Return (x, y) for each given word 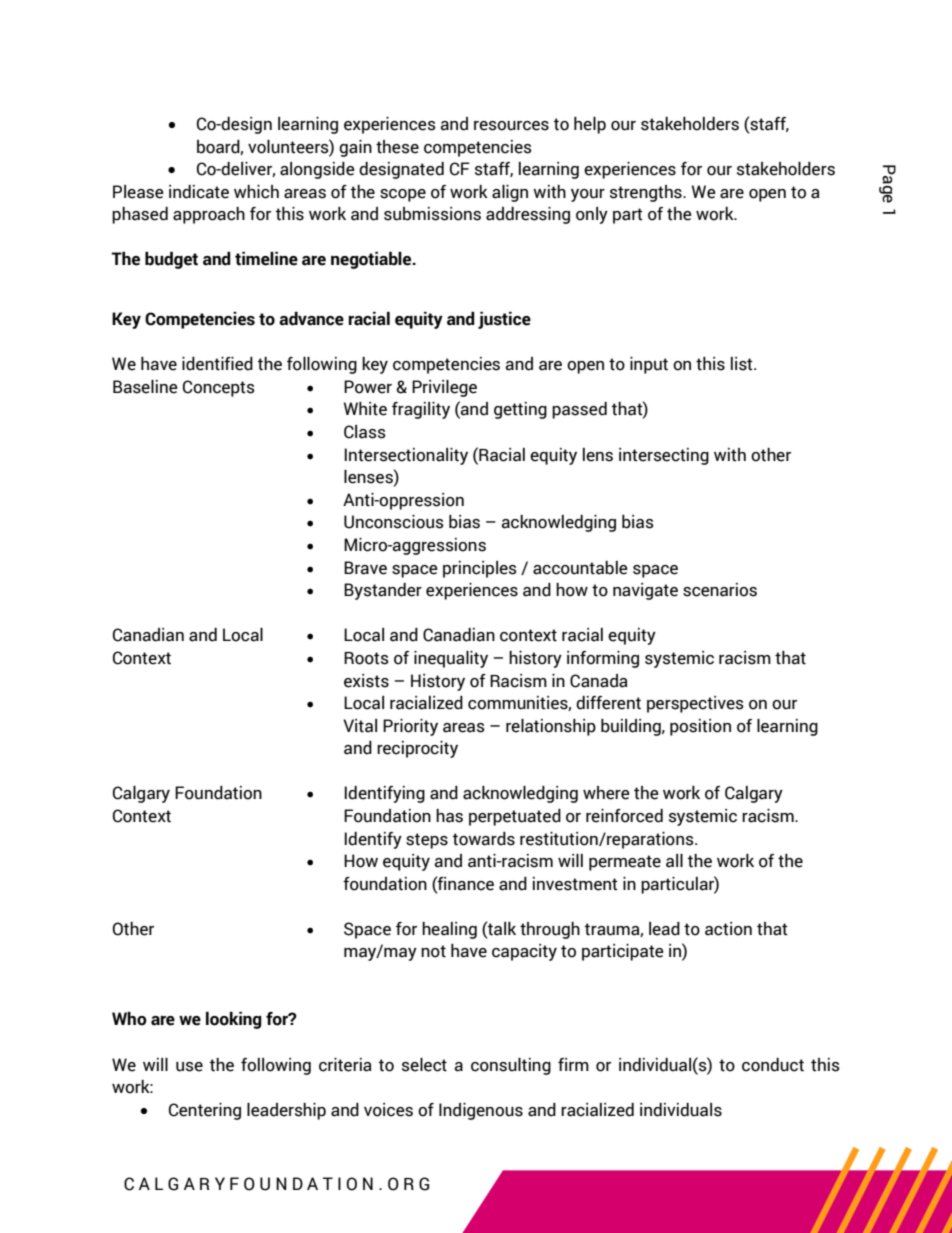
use (189, 1067)
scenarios (720, 590)
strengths (647, 193)
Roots (366, 658)
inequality (451, 659)
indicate (199, 192)
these (397, 147)
